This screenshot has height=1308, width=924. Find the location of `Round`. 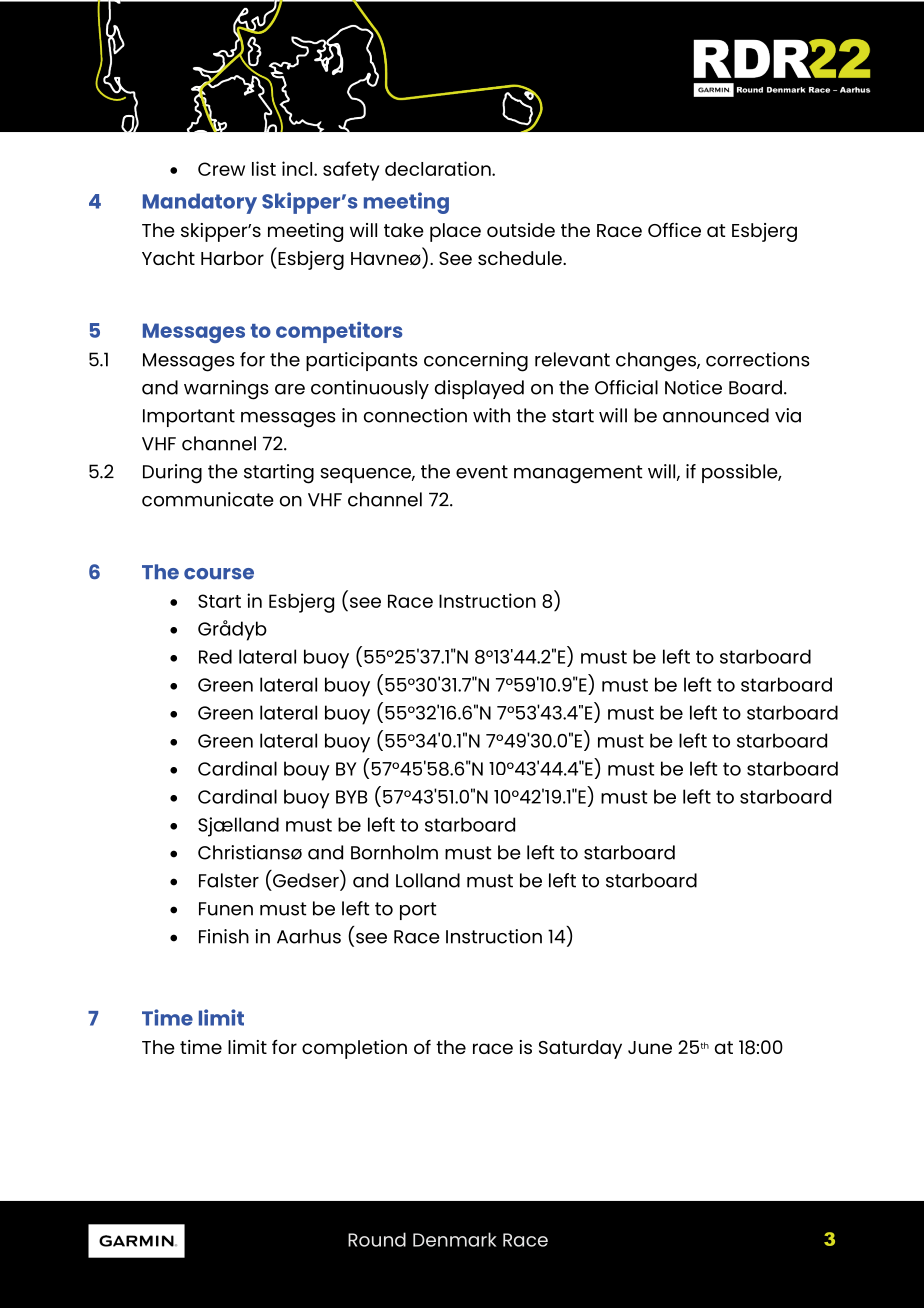

Round is located at coordinates (377, 1239).
